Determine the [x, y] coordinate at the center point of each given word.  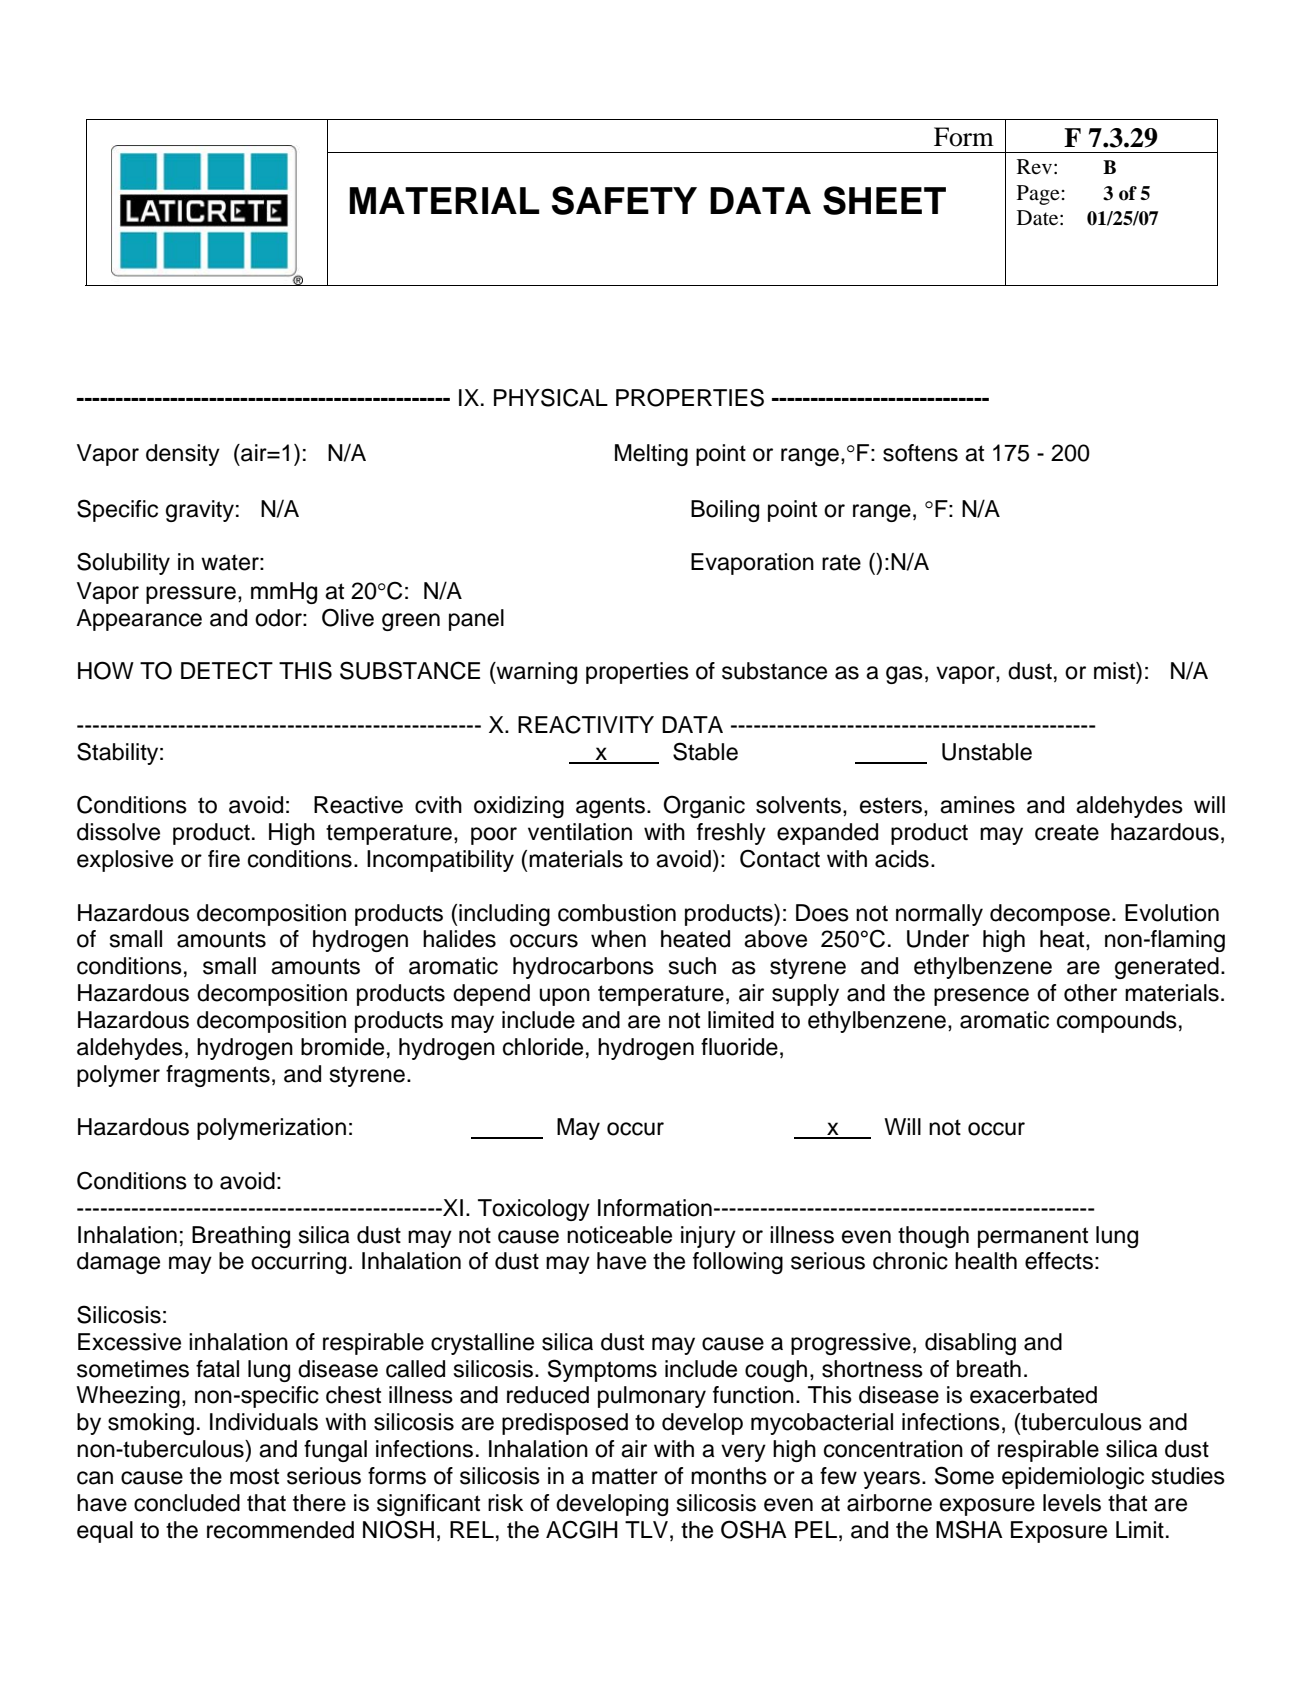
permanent [1033, 1237]
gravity [200, 511]
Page [1038, 195]
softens [920, 453]
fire [224, 859]
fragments [218, 1076]
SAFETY [624, 200]
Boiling [725, 511]
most [254, 1476]
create [1067, 832]
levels [1072, 1503]
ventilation [580, 832]
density [183, 455]
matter [625, 1476]
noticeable [619, 1235]
